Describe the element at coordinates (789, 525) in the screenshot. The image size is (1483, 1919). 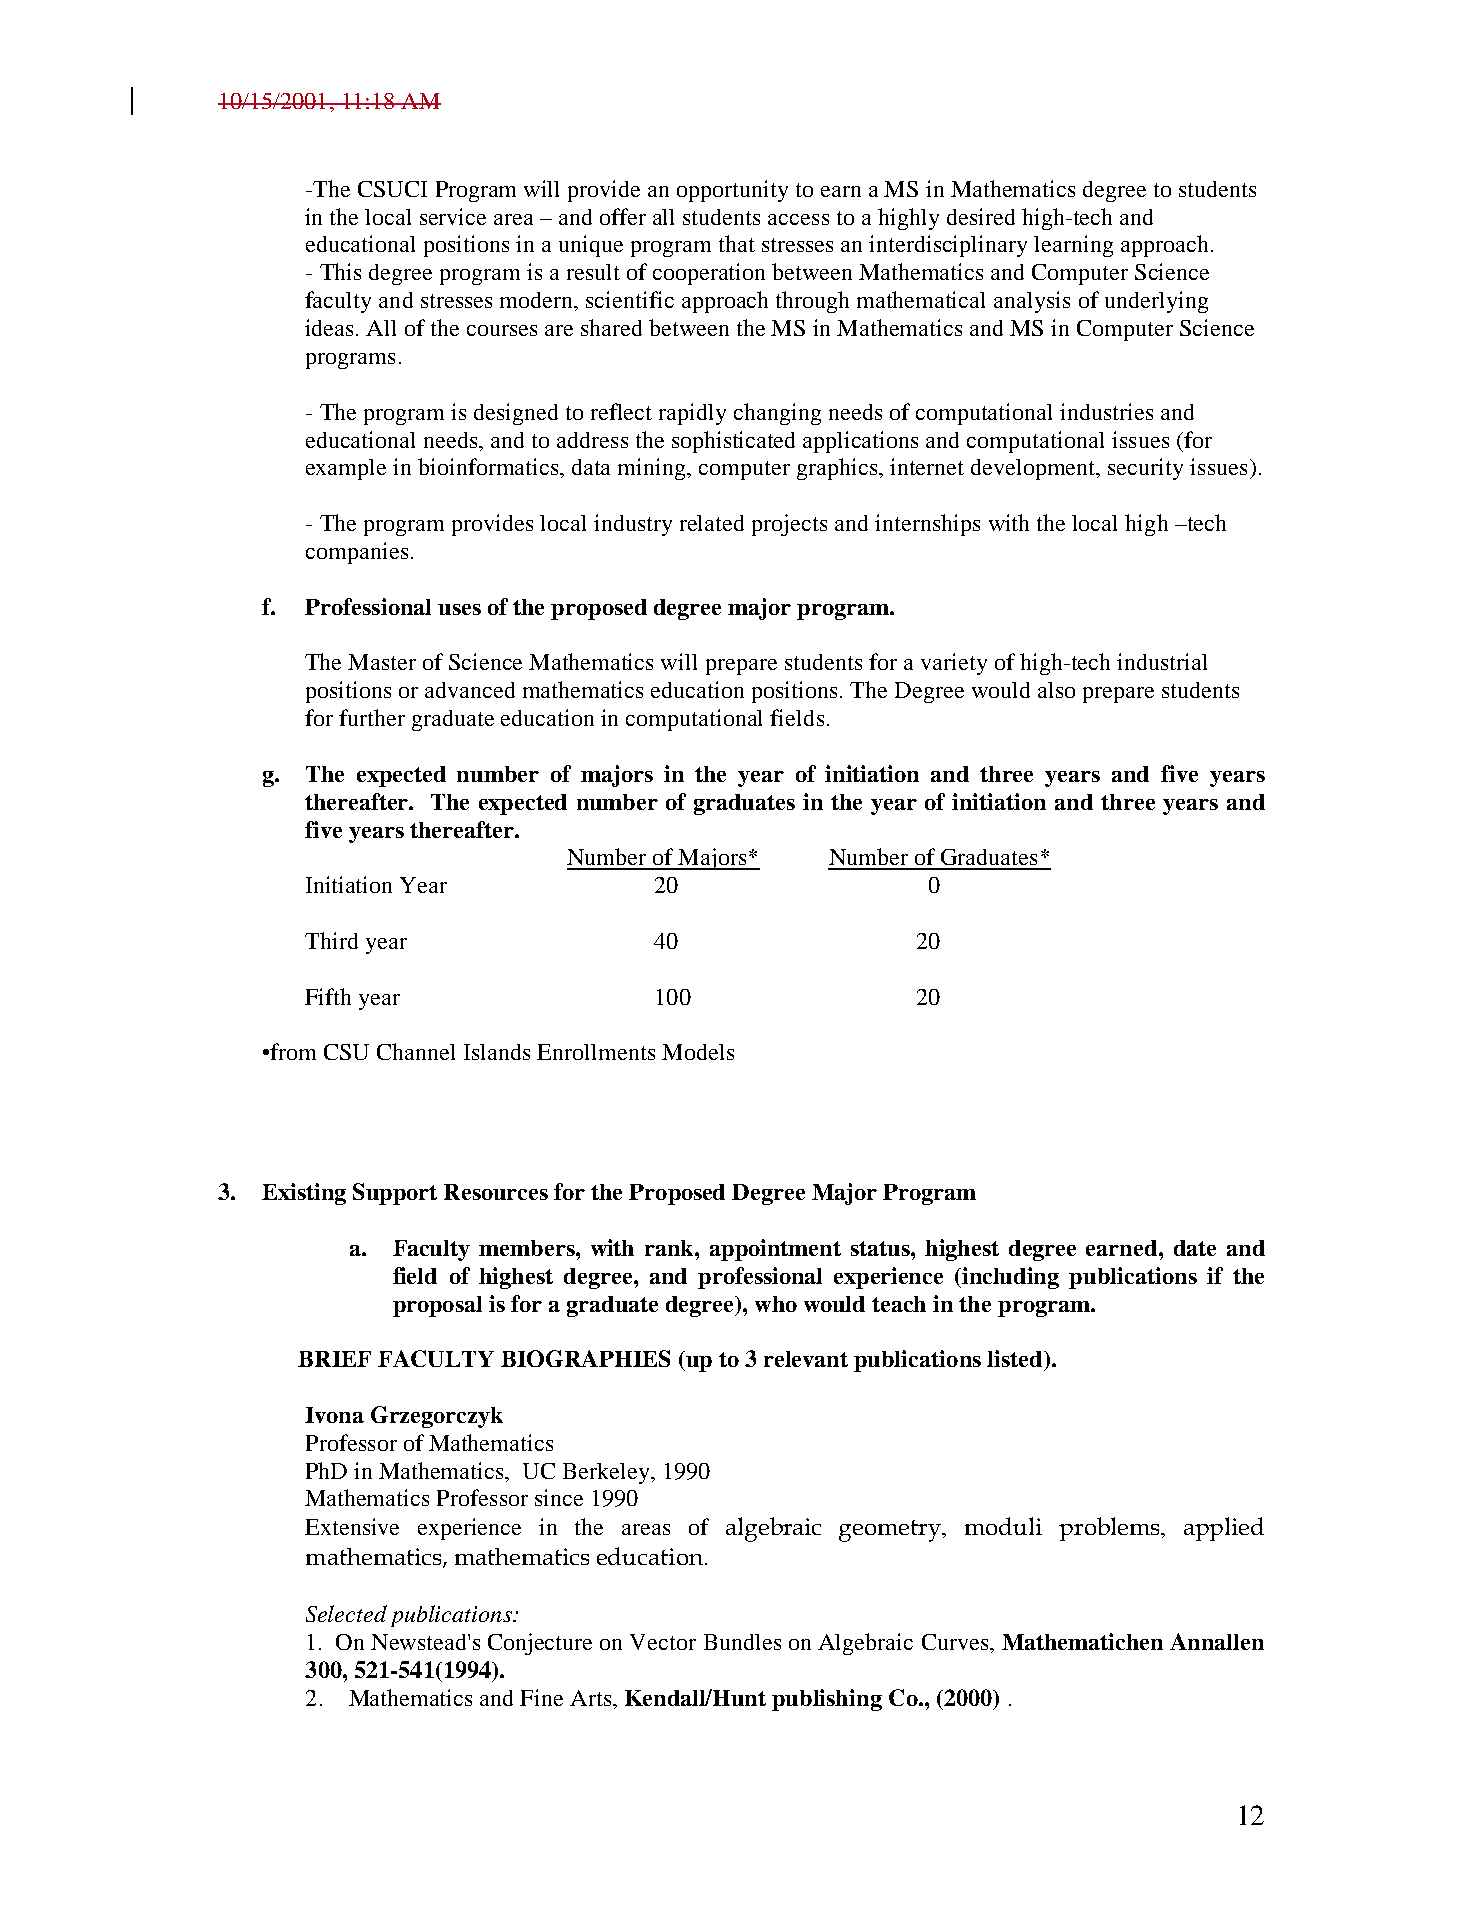
I see `projects` at that location.
